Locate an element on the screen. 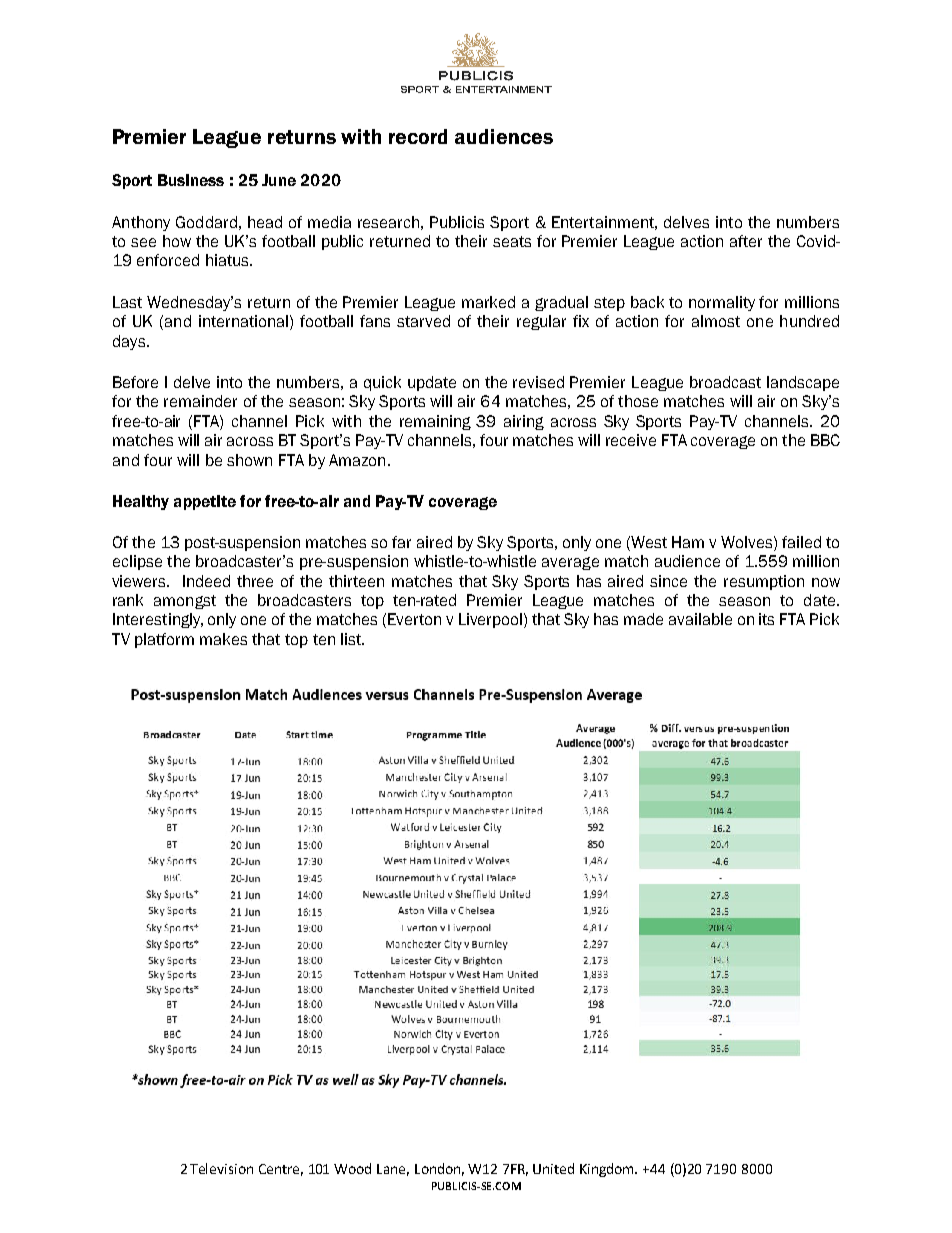 The image size is (952, 1233). Wood is located at coordinates (352, 1168).
